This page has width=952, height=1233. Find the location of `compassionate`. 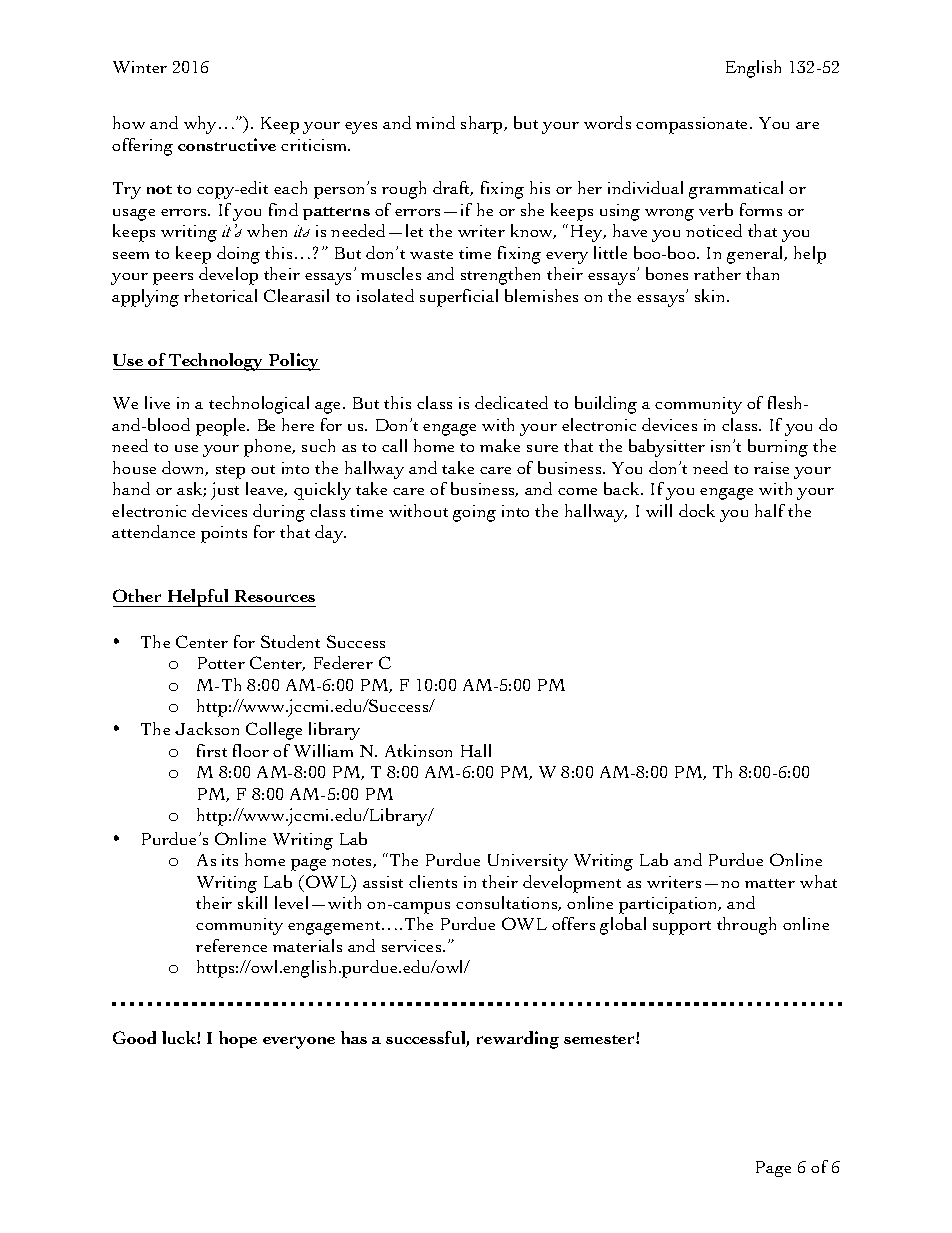

compassionate is located at coordinates (693, 125).
